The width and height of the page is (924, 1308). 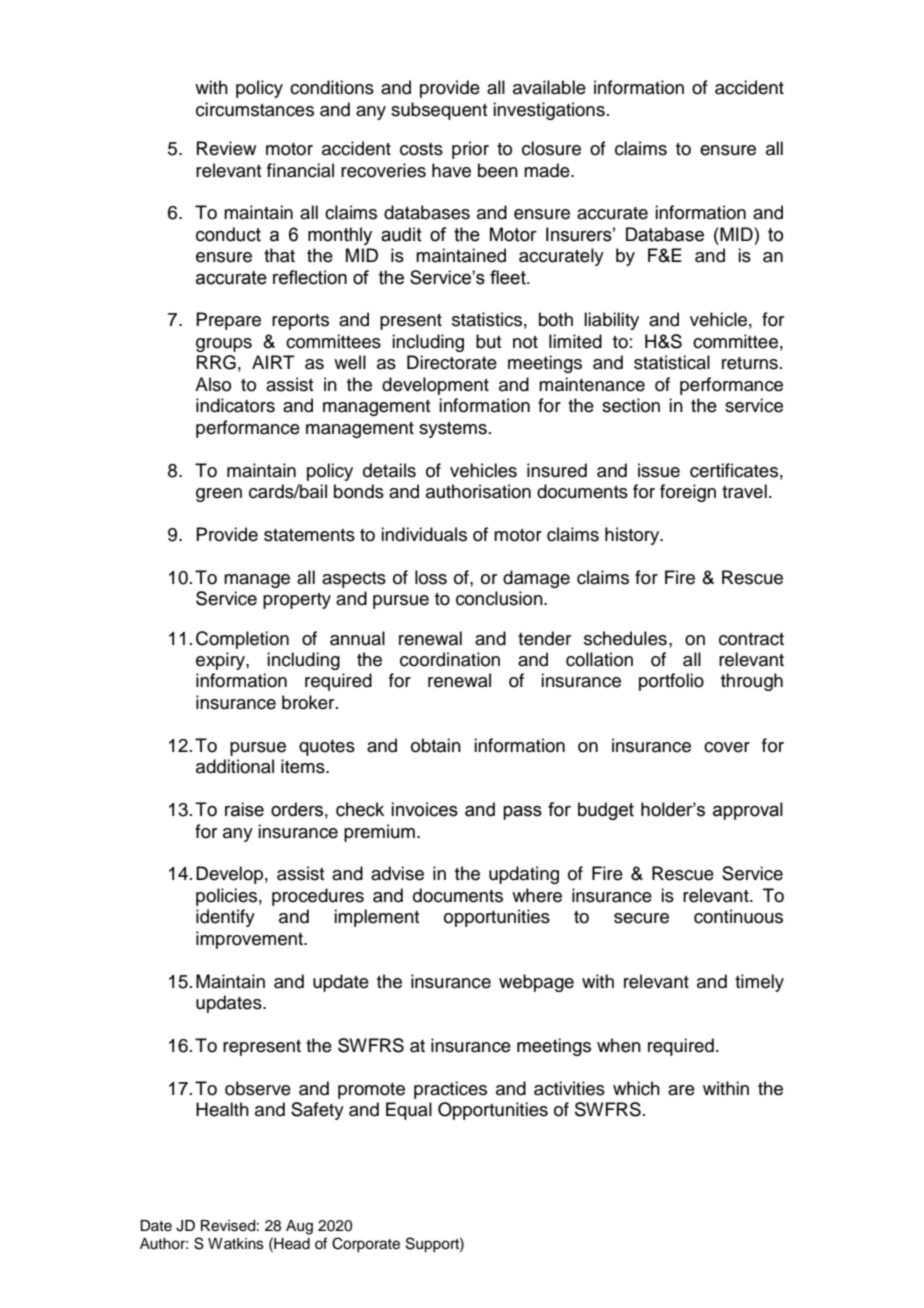 What do you see at coordinates (738, 916) in the page?
I see `continuous` at bounding box center [738, 916].
